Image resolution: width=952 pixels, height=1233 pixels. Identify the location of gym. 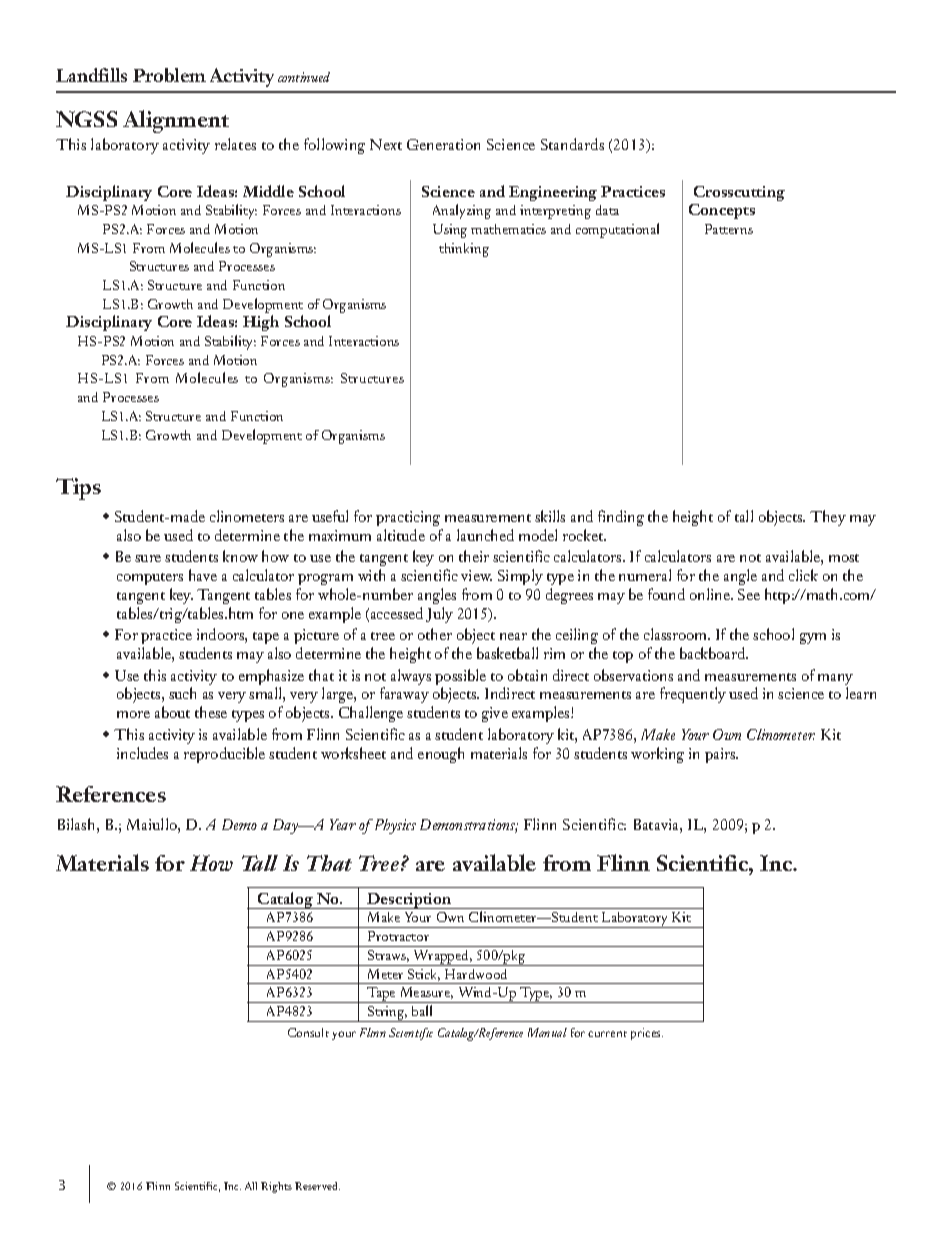
(813, 638).
